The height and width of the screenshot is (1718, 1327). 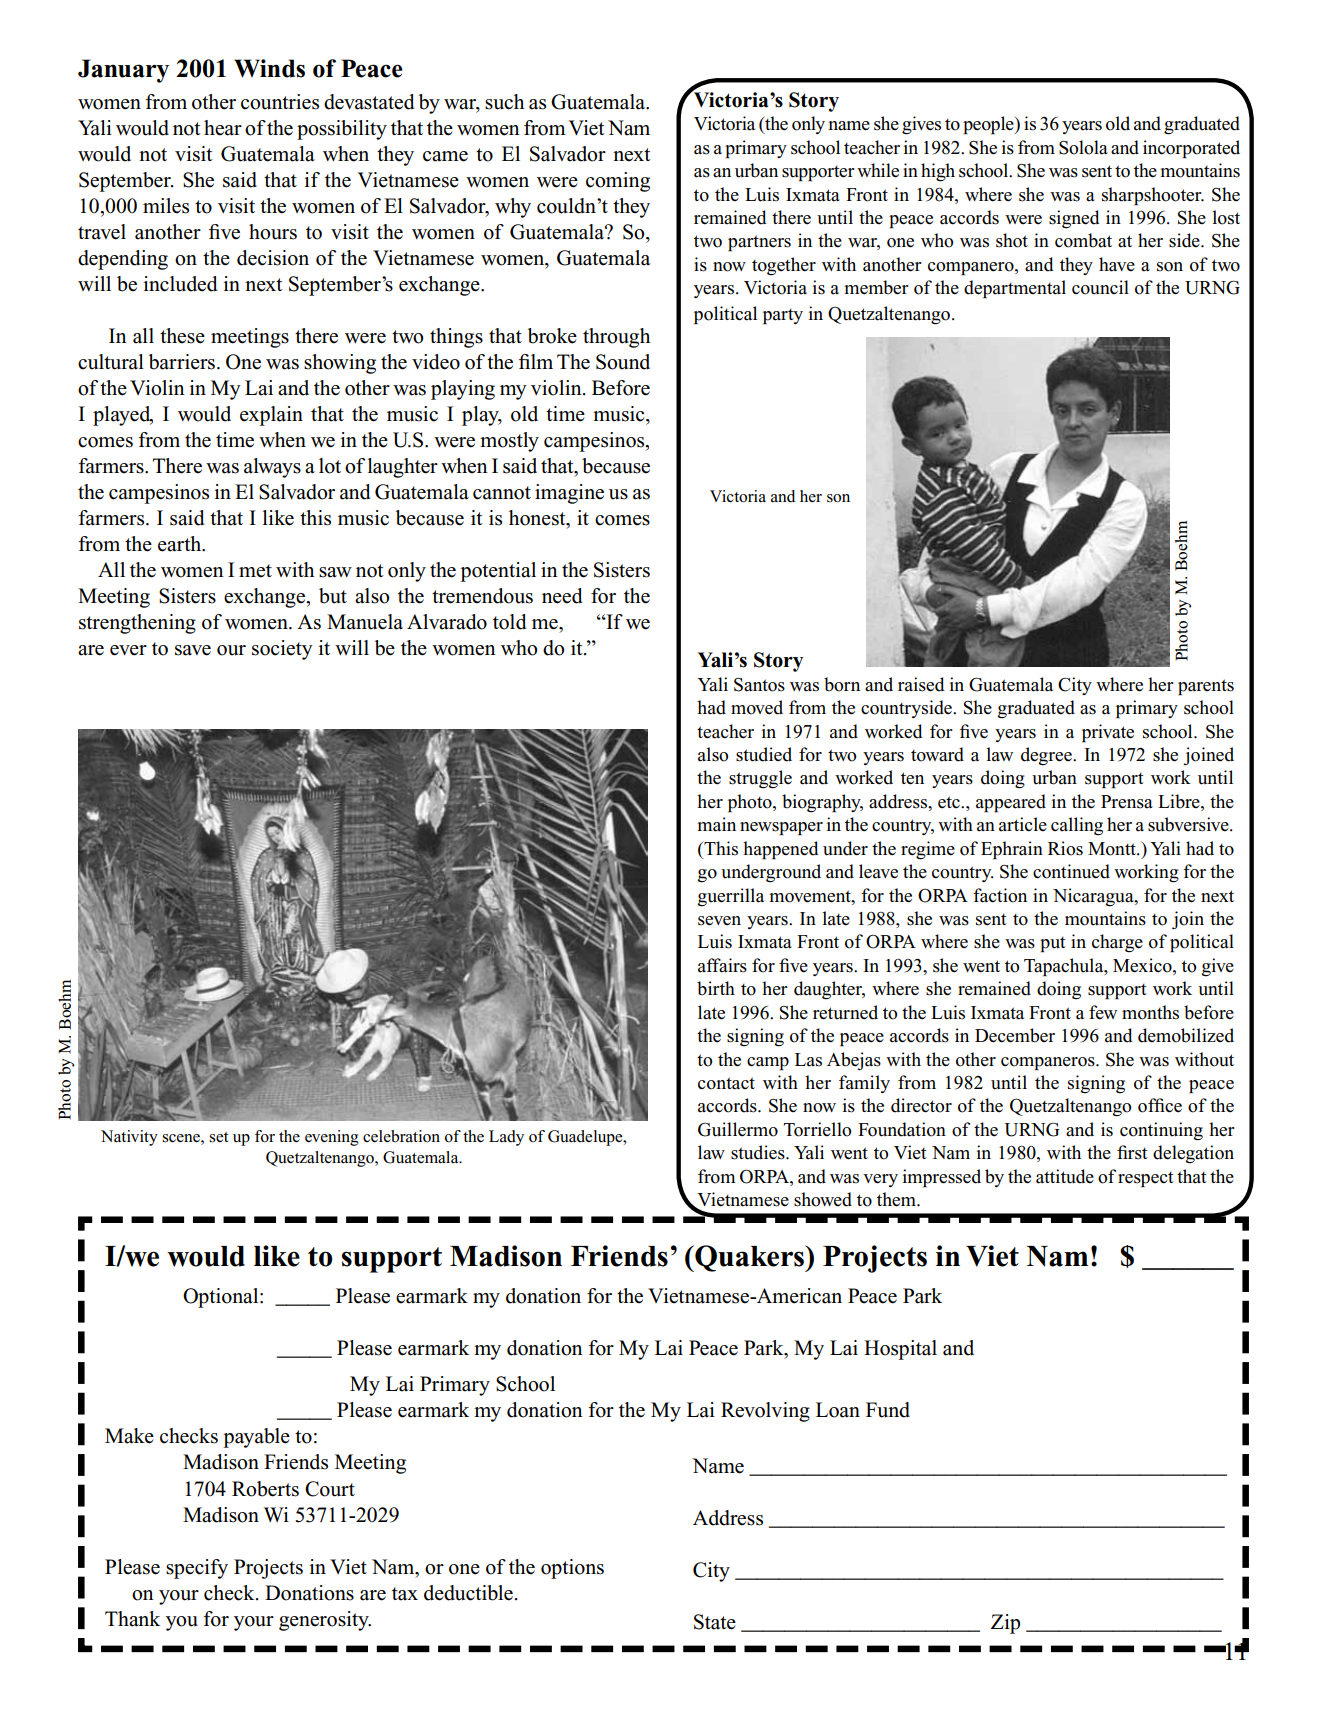 I want to click on parents, so click(x=1206, y=687).
